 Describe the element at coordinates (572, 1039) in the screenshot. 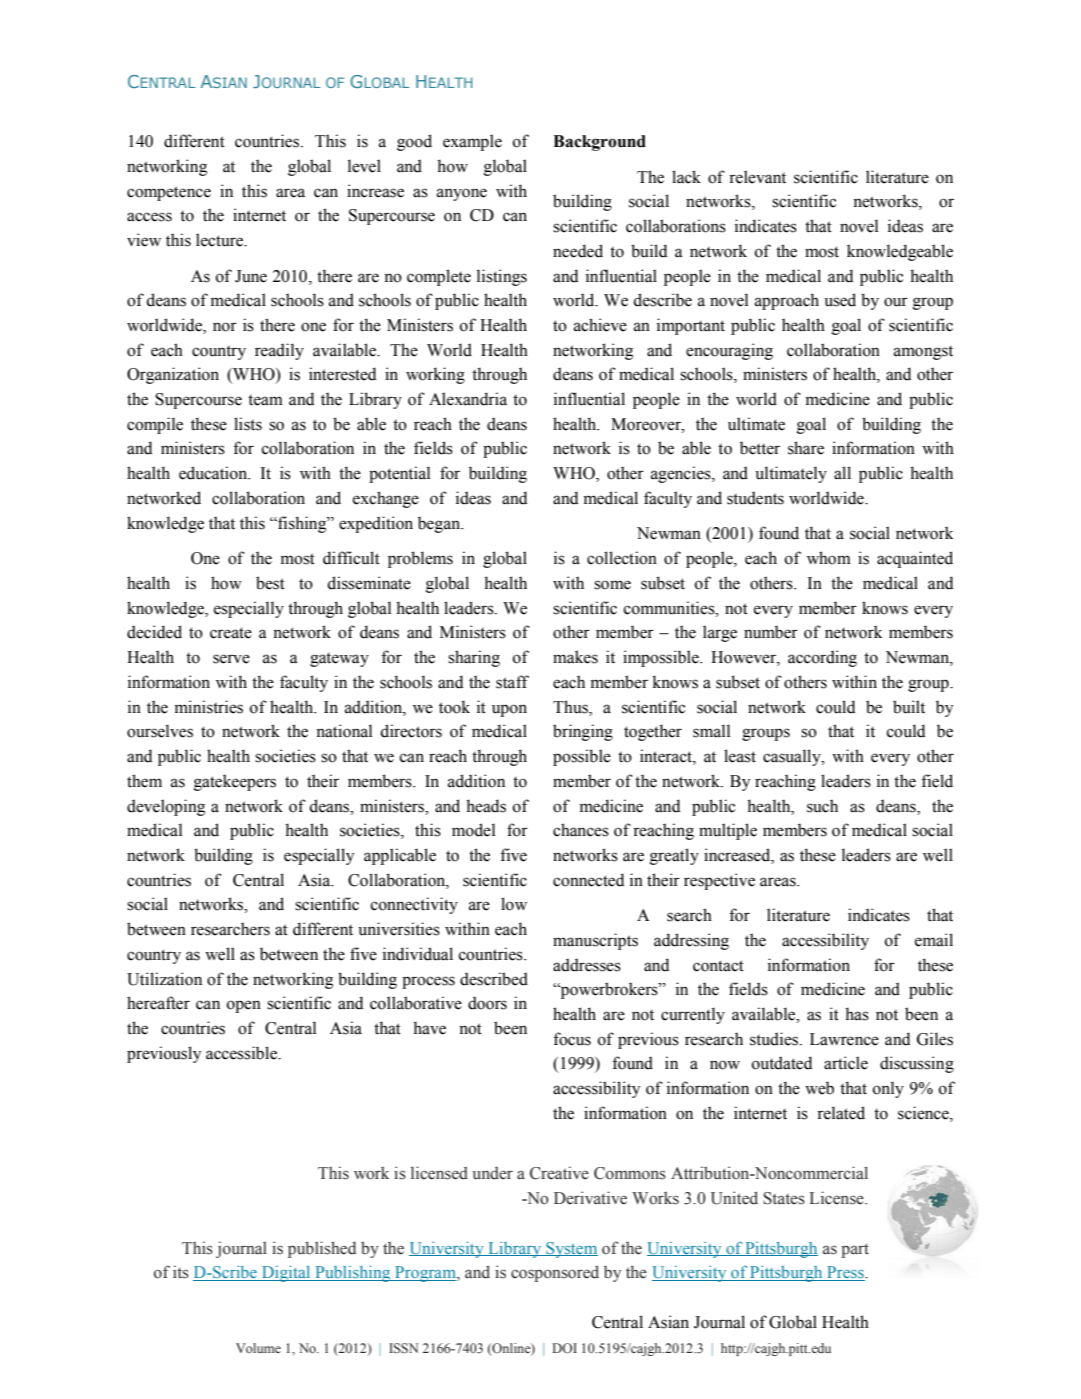

I see `focus` at that location.
